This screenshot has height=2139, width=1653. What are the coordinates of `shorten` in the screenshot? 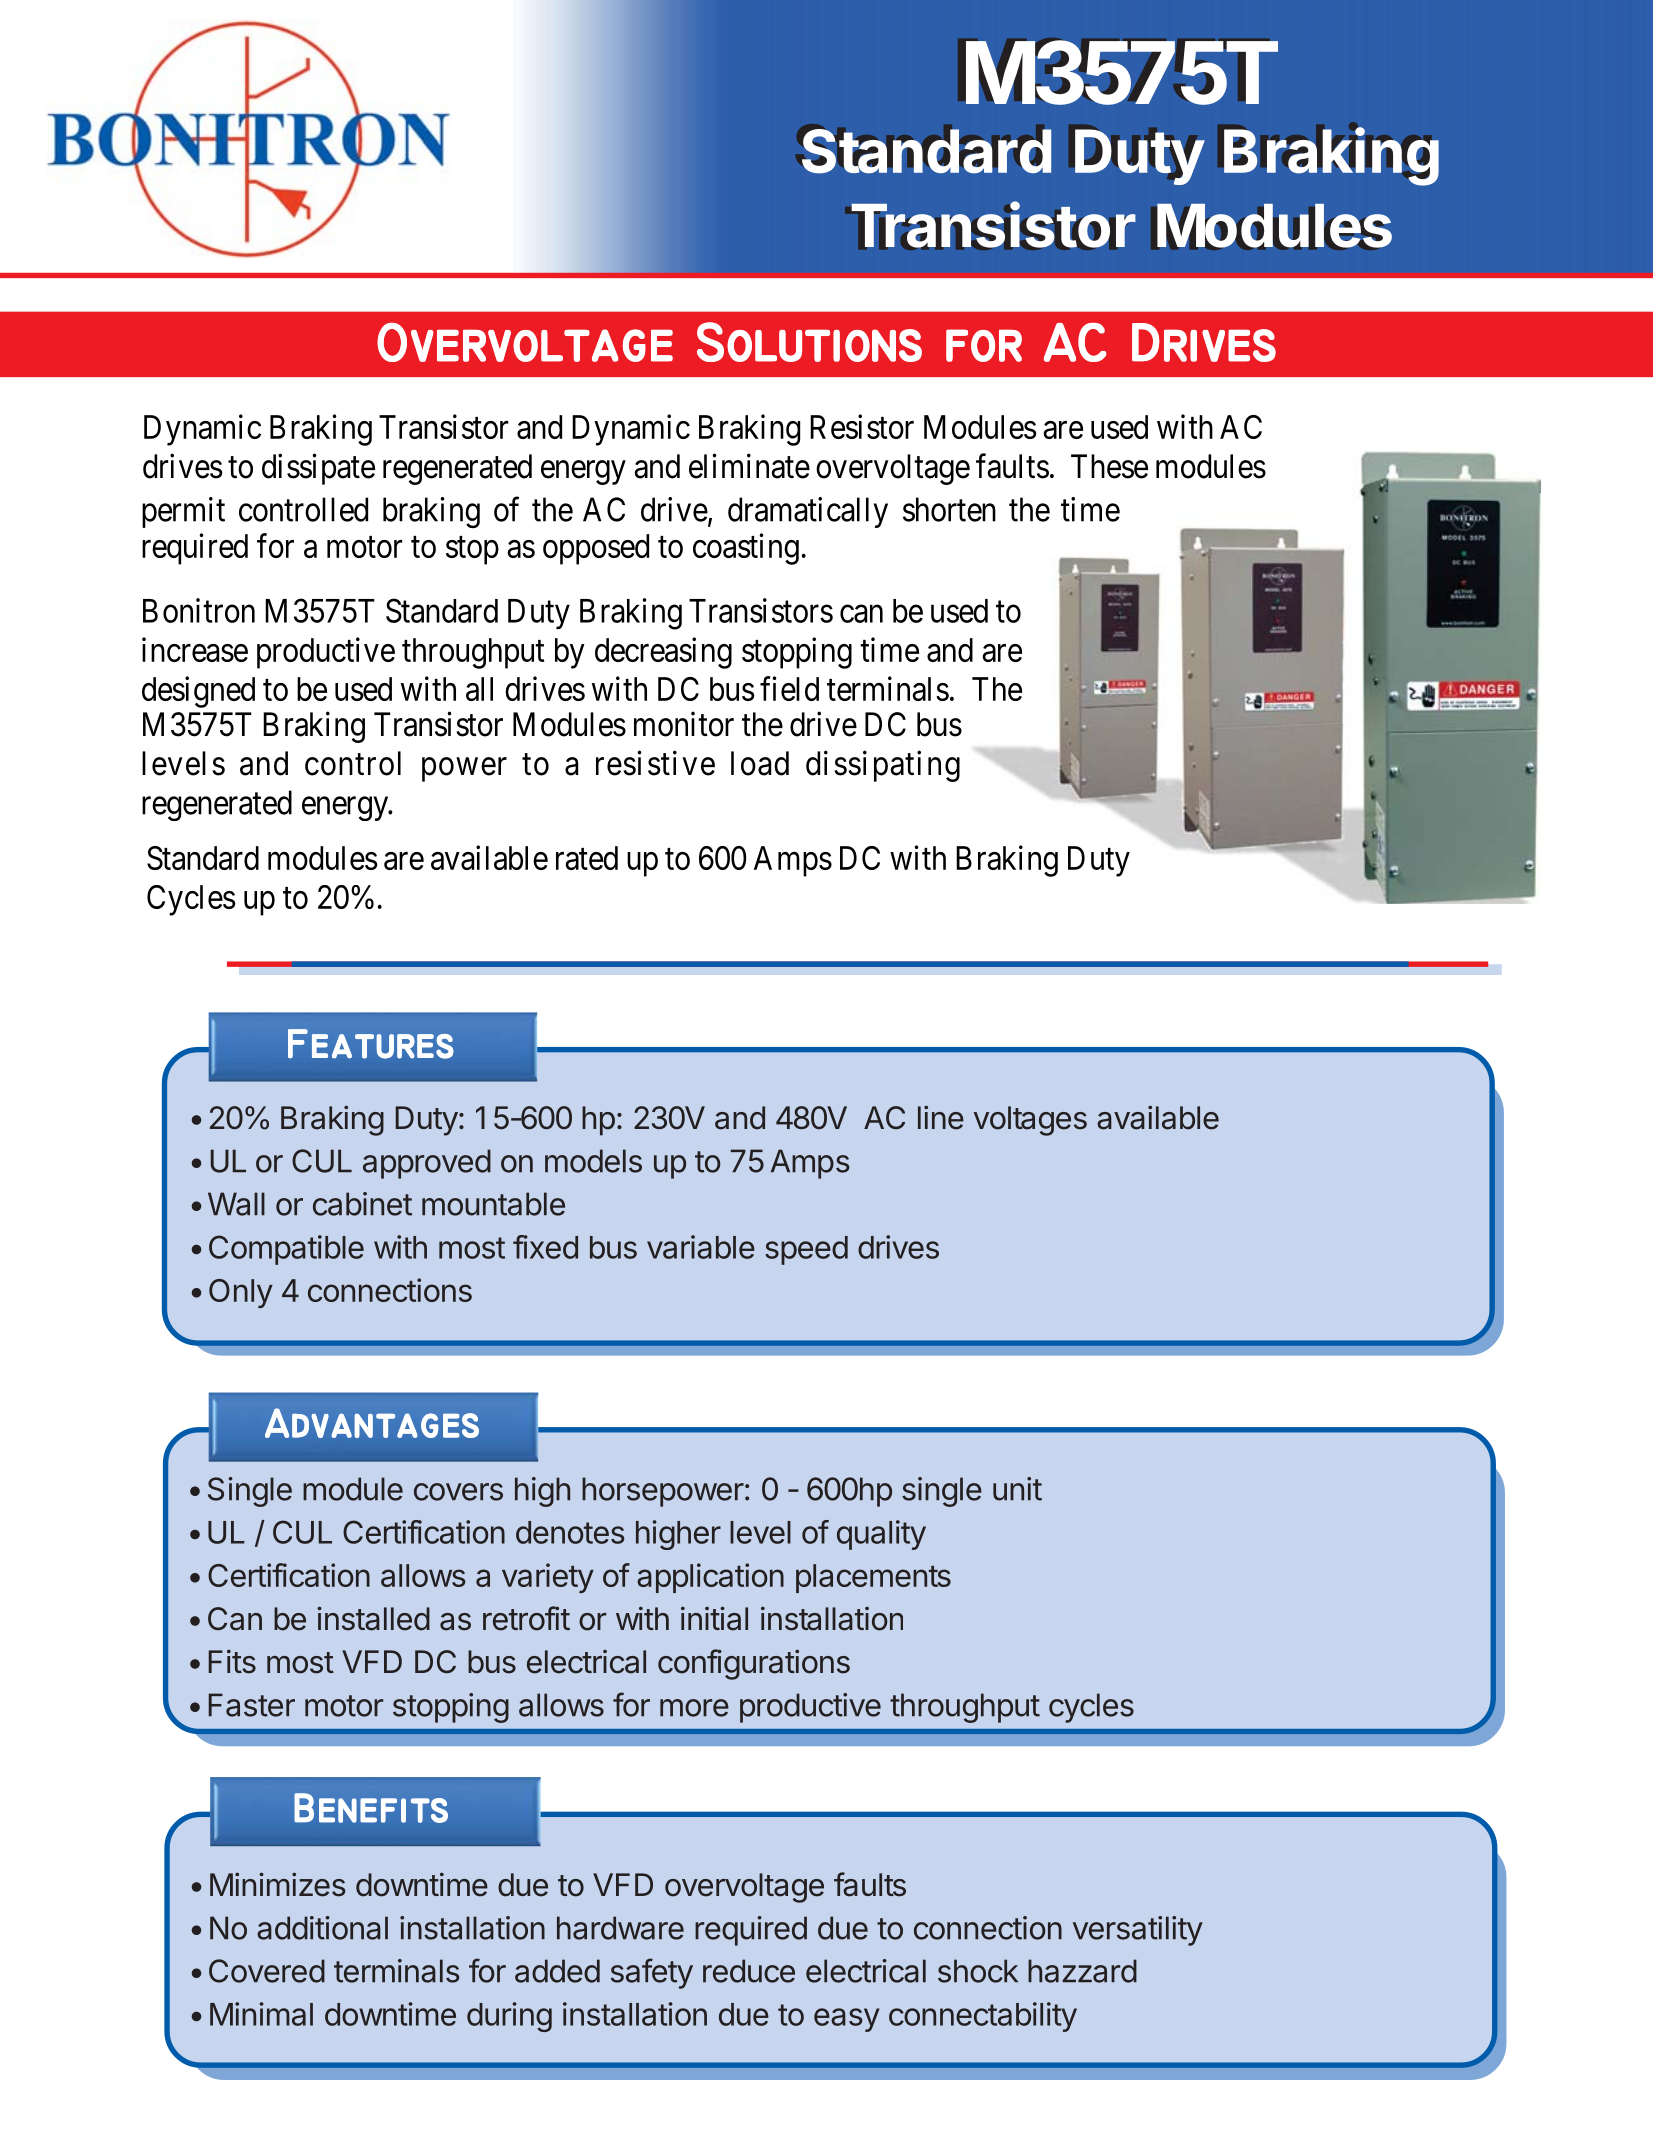 It's located at (949, 509).
